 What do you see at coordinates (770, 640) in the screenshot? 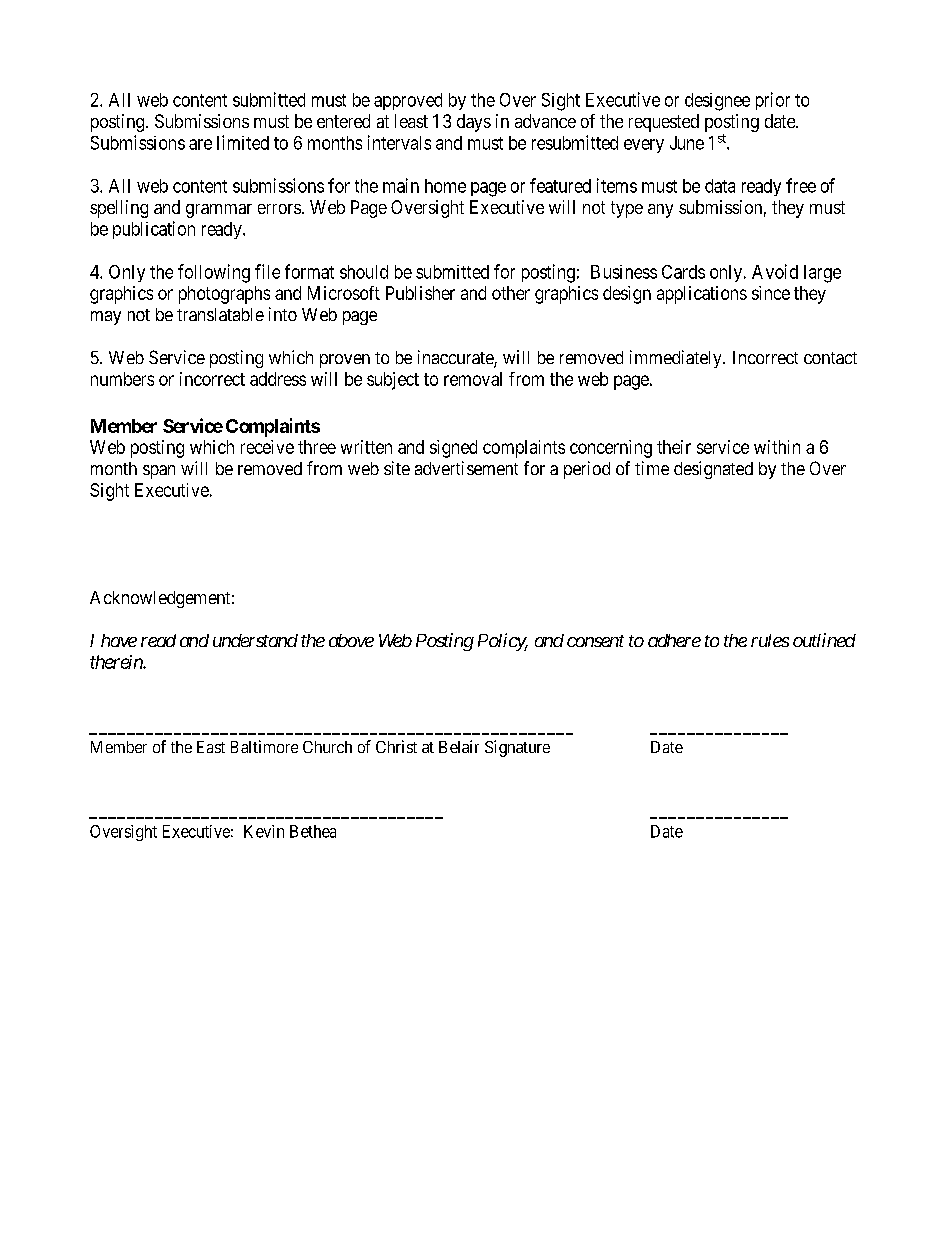
I see `rules` at bounding box center [770, 640].
